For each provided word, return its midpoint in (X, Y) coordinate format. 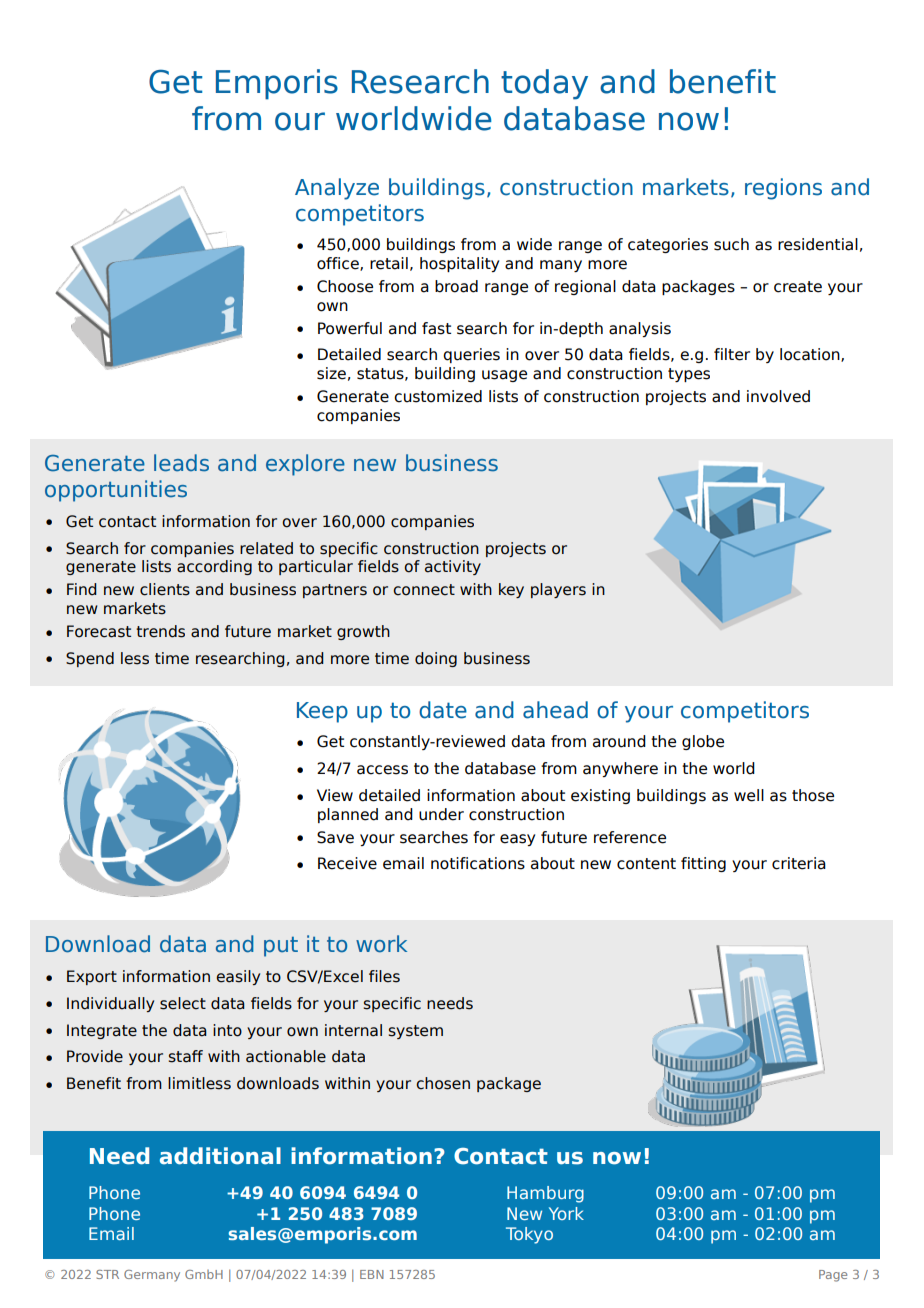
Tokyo (529, 1235)
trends (160, 631)
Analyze (337, 189)
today (544, 84)
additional (220, 1156)
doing (436, 659)
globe (703, 742)
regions (783, 189)
